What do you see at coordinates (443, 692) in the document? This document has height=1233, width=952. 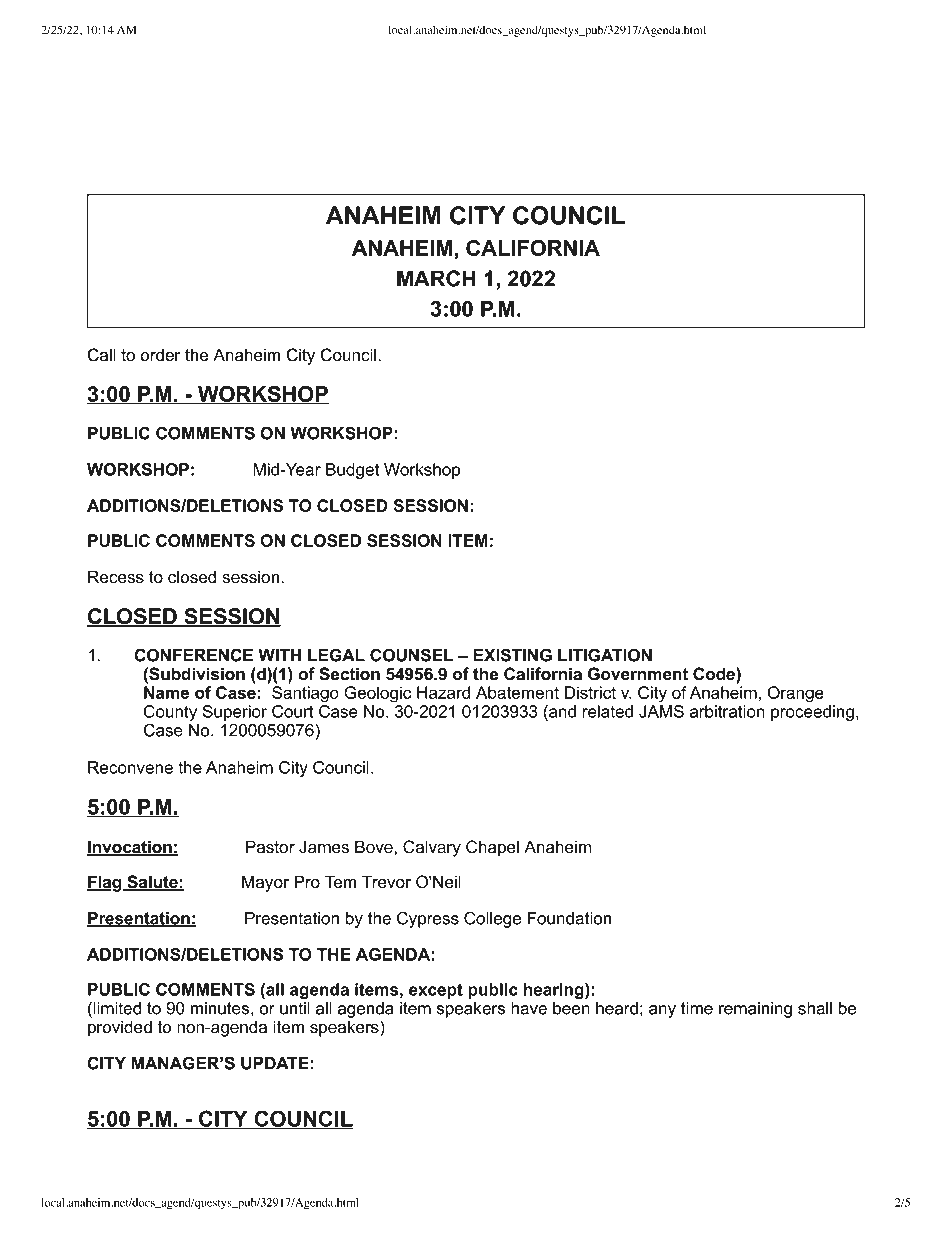 I see `Hazard` at bounding box center [443, 692].
